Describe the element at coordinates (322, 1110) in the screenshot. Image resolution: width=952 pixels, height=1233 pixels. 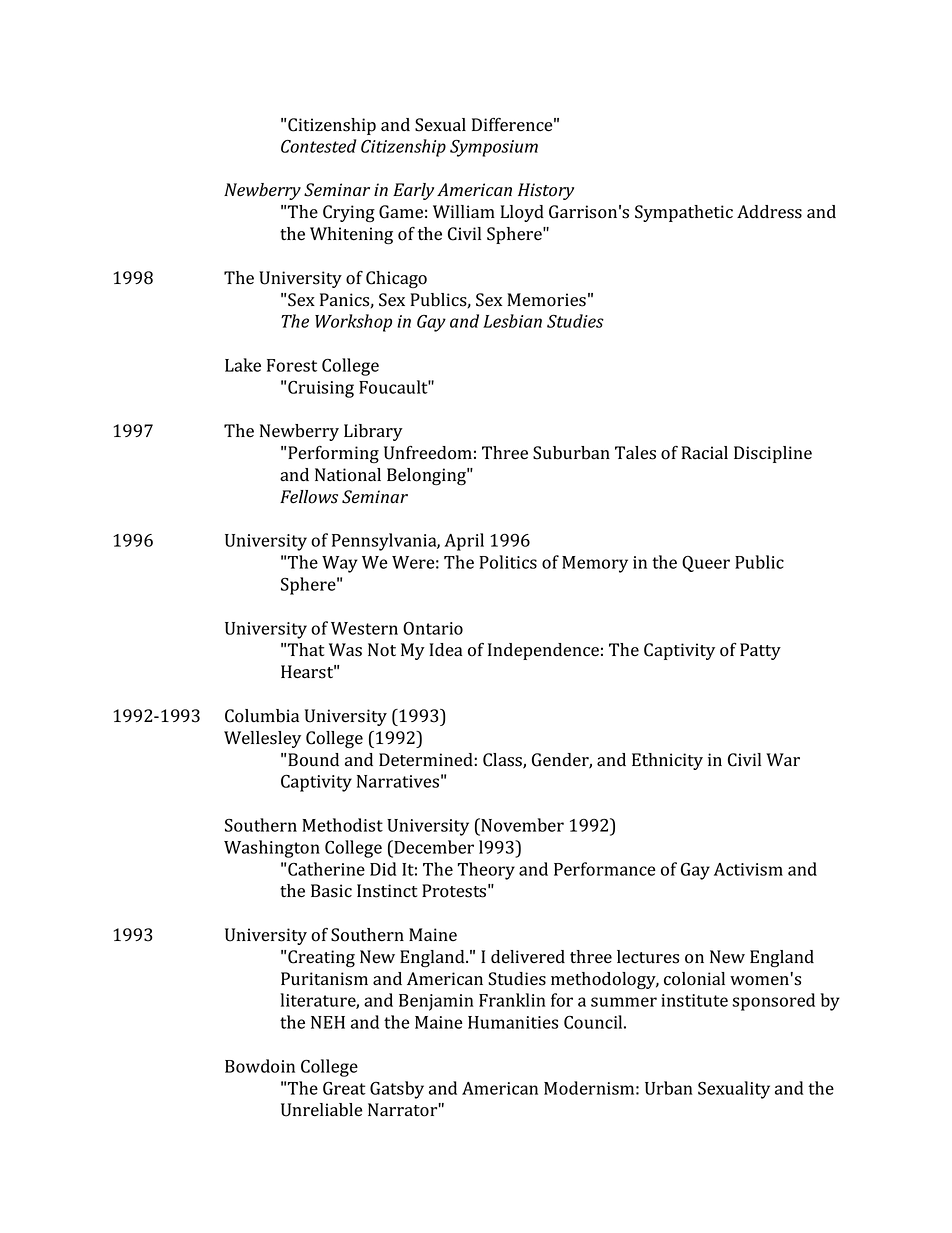
I see `Unreliable` at that location.
